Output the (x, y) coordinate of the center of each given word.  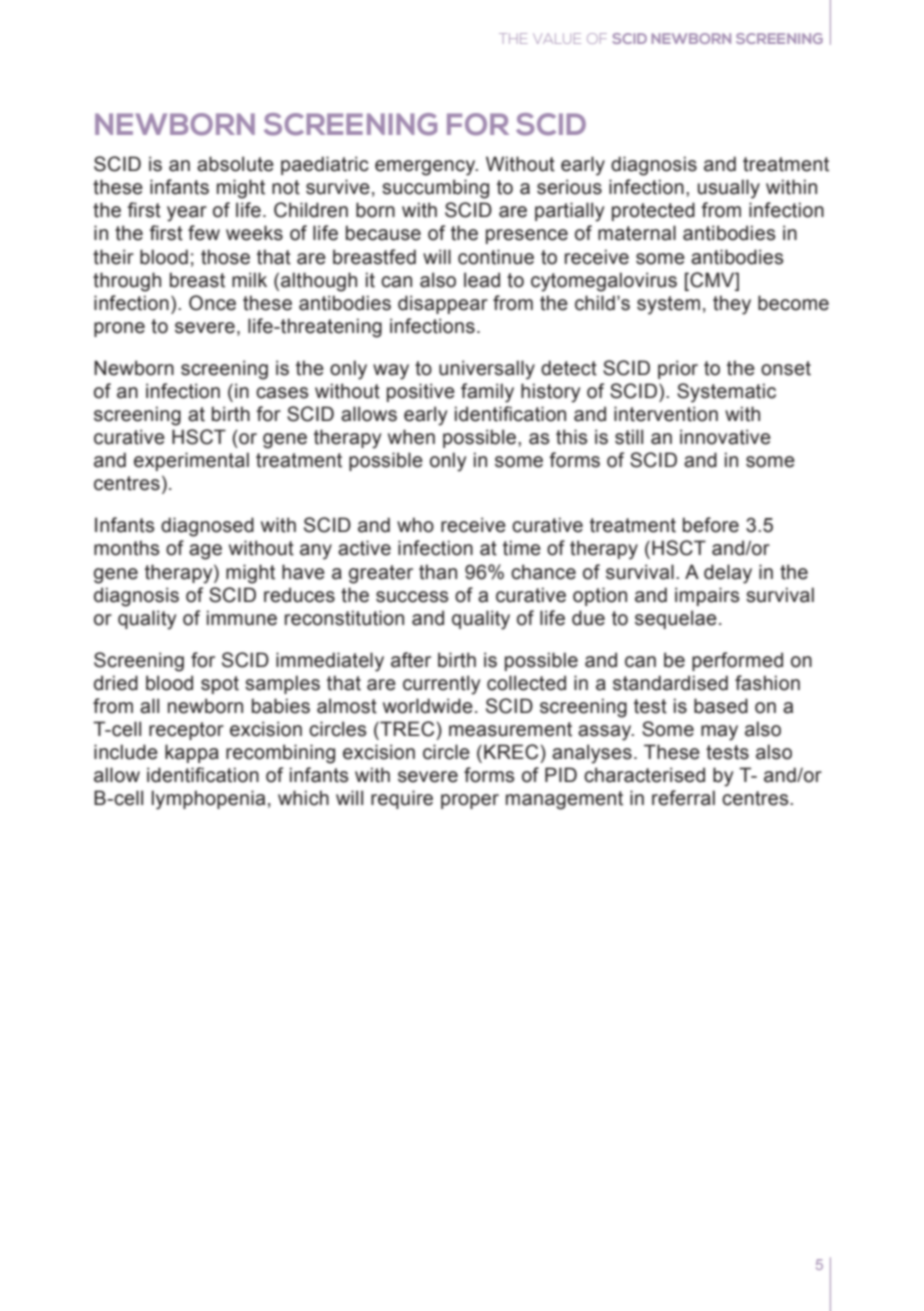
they (732, 305)
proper (470, 801)
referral (683, 798)
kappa (192, 753)
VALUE (557, 38)
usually (729, 189)
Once (212, 303)
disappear (443, 304)
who (415, 525)
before (711, 525)
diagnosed (207, 527)
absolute (235, 164)
